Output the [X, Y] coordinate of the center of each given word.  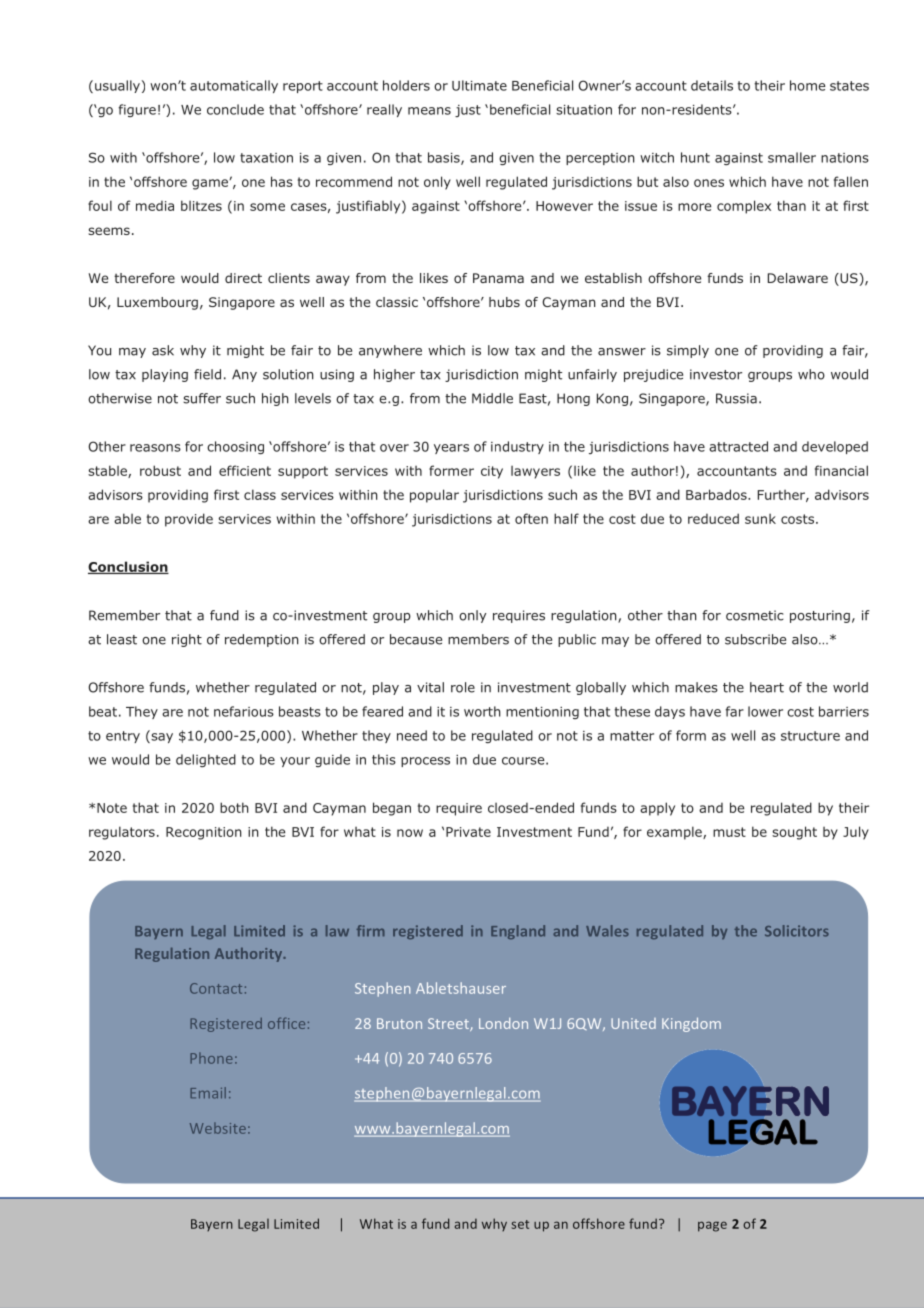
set [520, 1224]
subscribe [755, 639]
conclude [235, 109]
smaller [792, 157]
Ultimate [479, 85]
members [478, 639]
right [187, 640]
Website [218, 1128]
